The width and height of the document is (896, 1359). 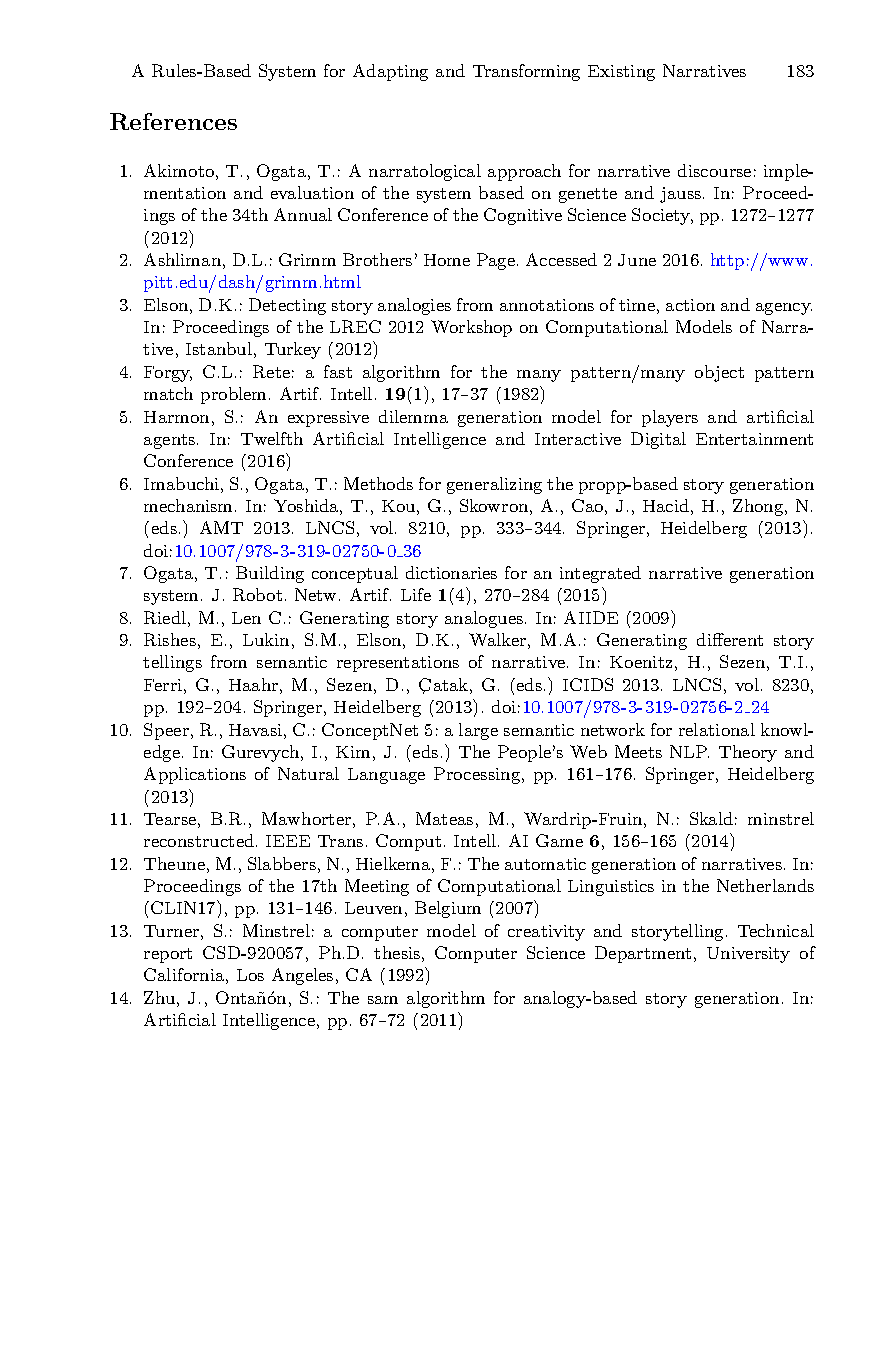 I want to click on Los, so click(x=250, y=975).
